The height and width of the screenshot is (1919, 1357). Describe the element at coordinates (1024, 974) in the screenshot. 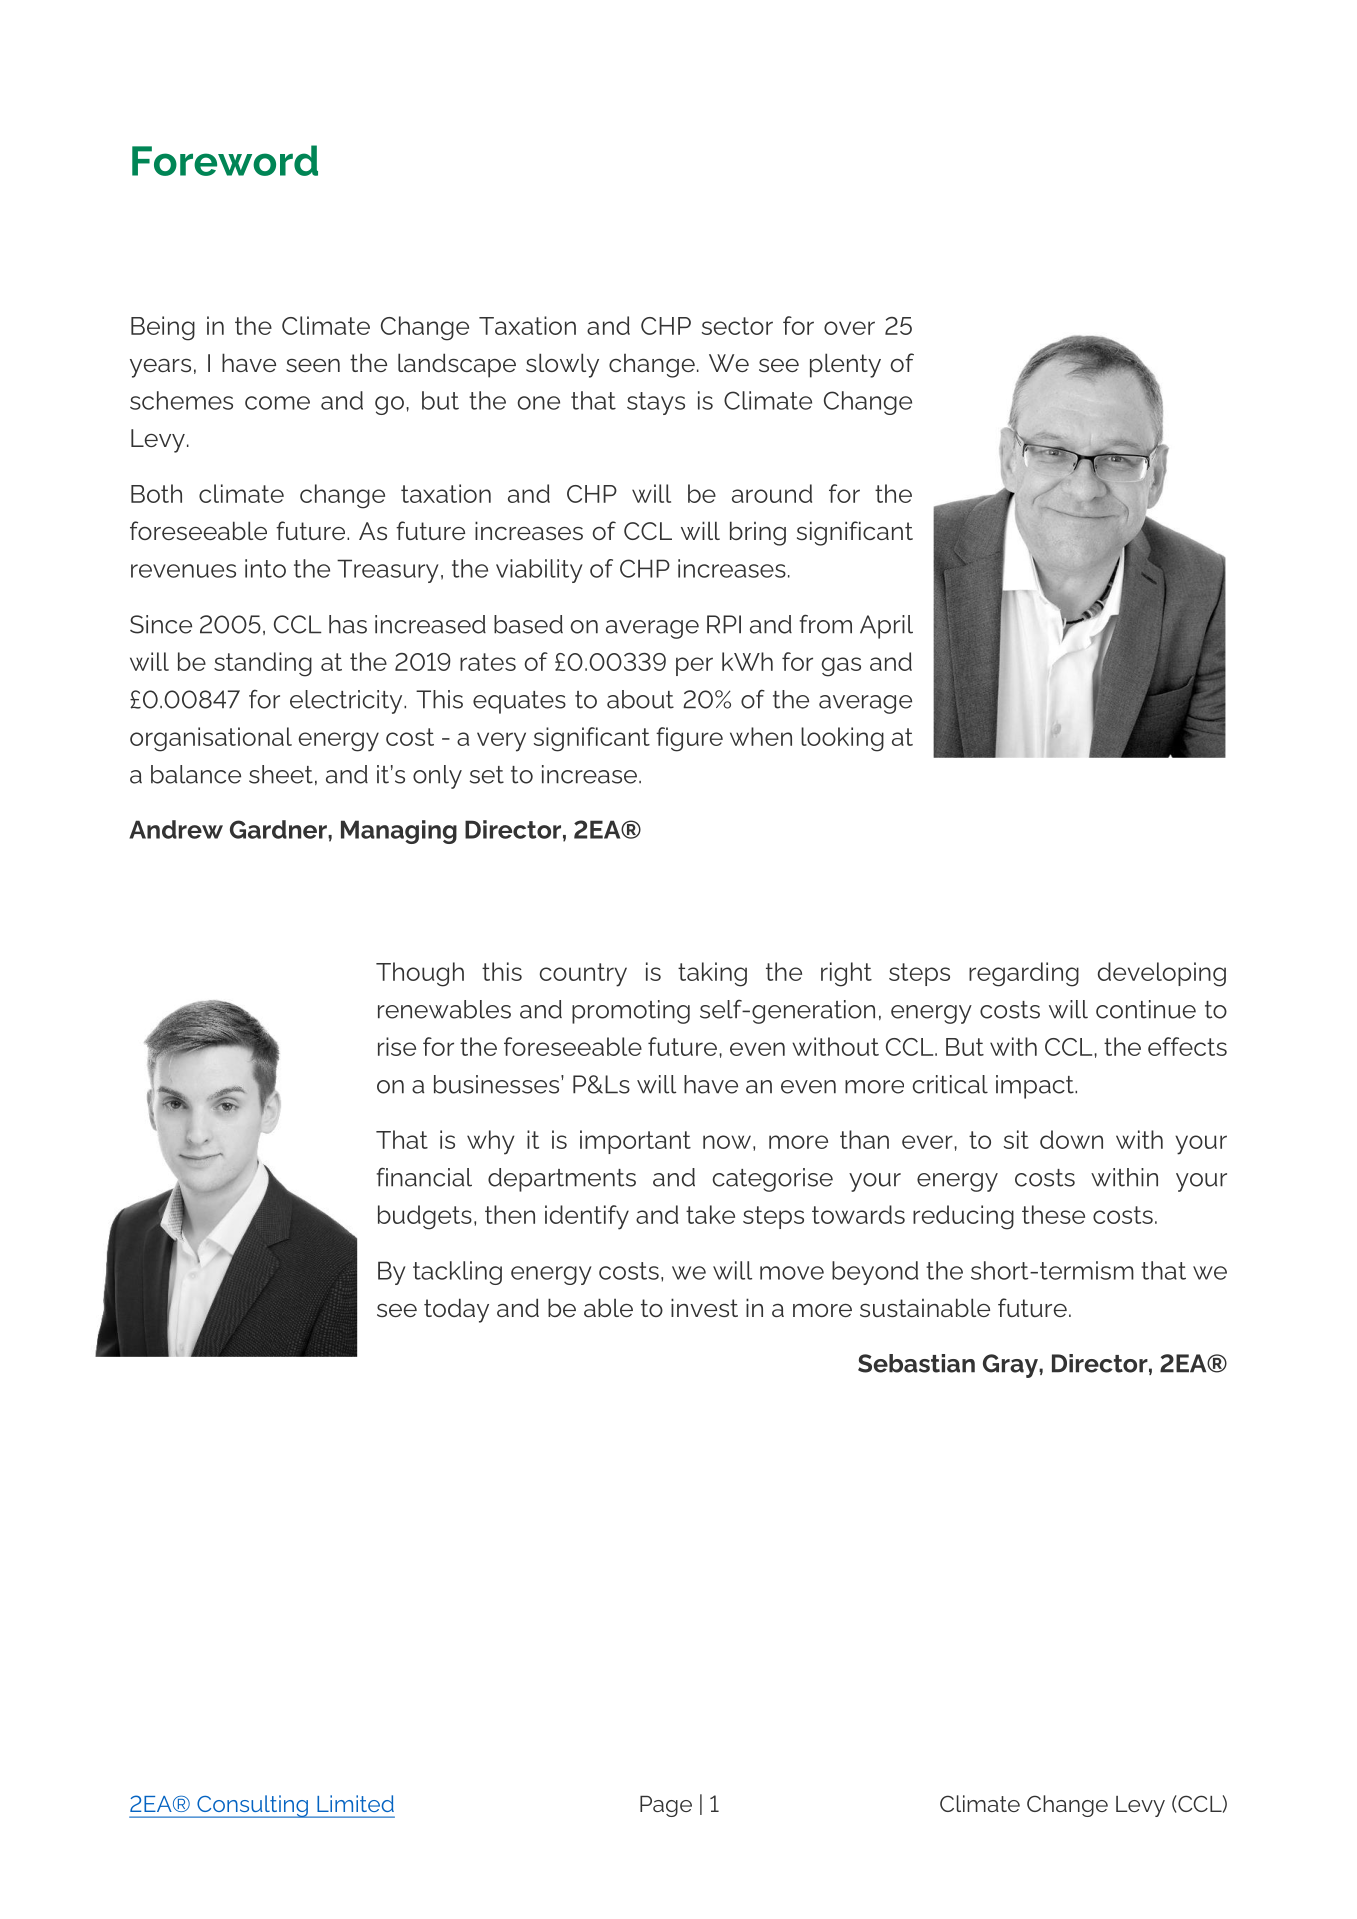

I see `regarding` at that location.
